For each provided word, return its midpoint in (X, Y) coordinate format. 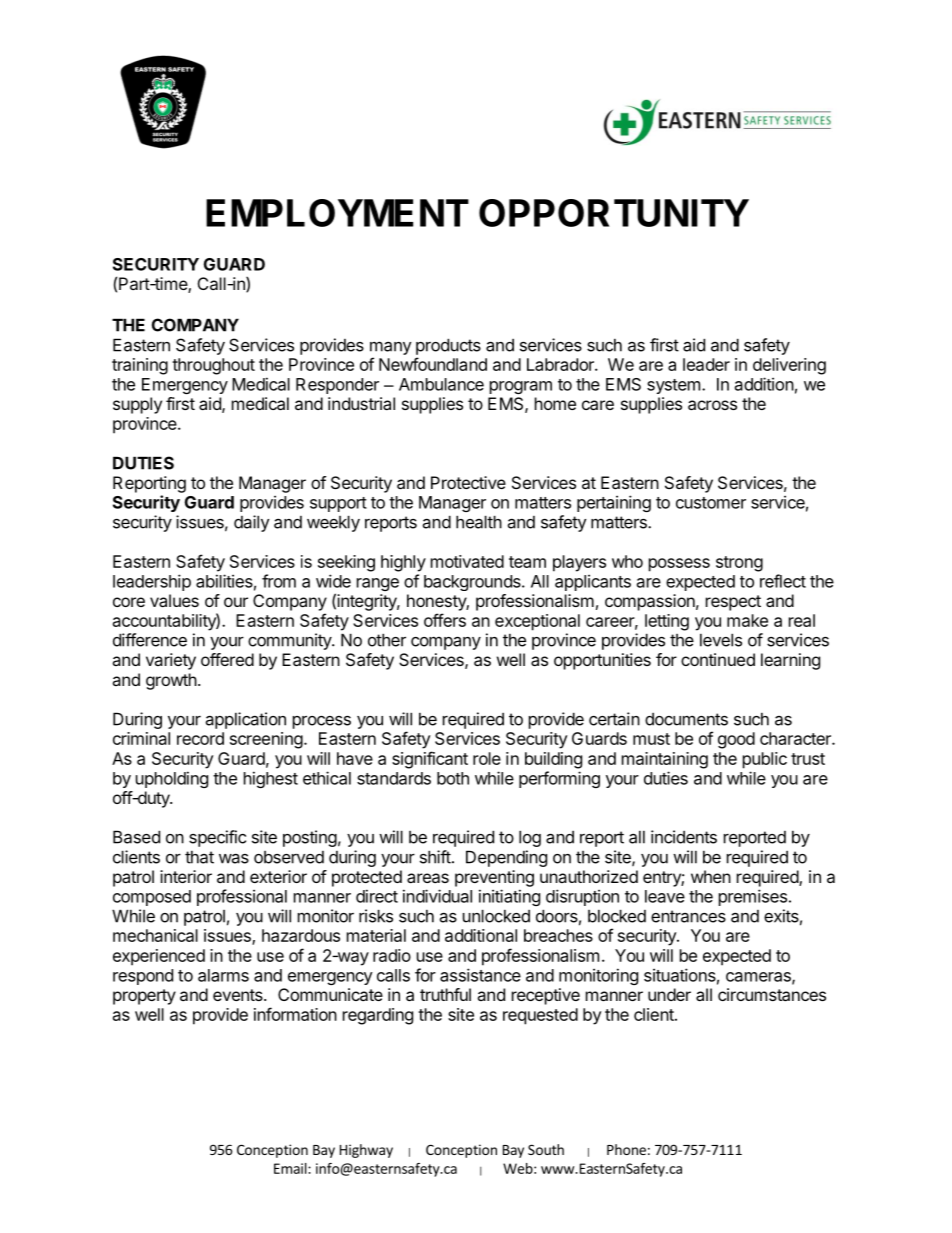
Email (291, 1168)
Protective (468, 482)
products (448, 346)
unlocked (496, 916)
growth (171, 681)
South (546, 1149)
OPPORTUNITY (614, 213)
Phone (626, 1149)
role (487, 758)
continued (718, 659)
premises (753, 897)
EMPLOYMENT (337, 213)
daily (251, 523)
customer (711, 503)
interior (186, 876)
